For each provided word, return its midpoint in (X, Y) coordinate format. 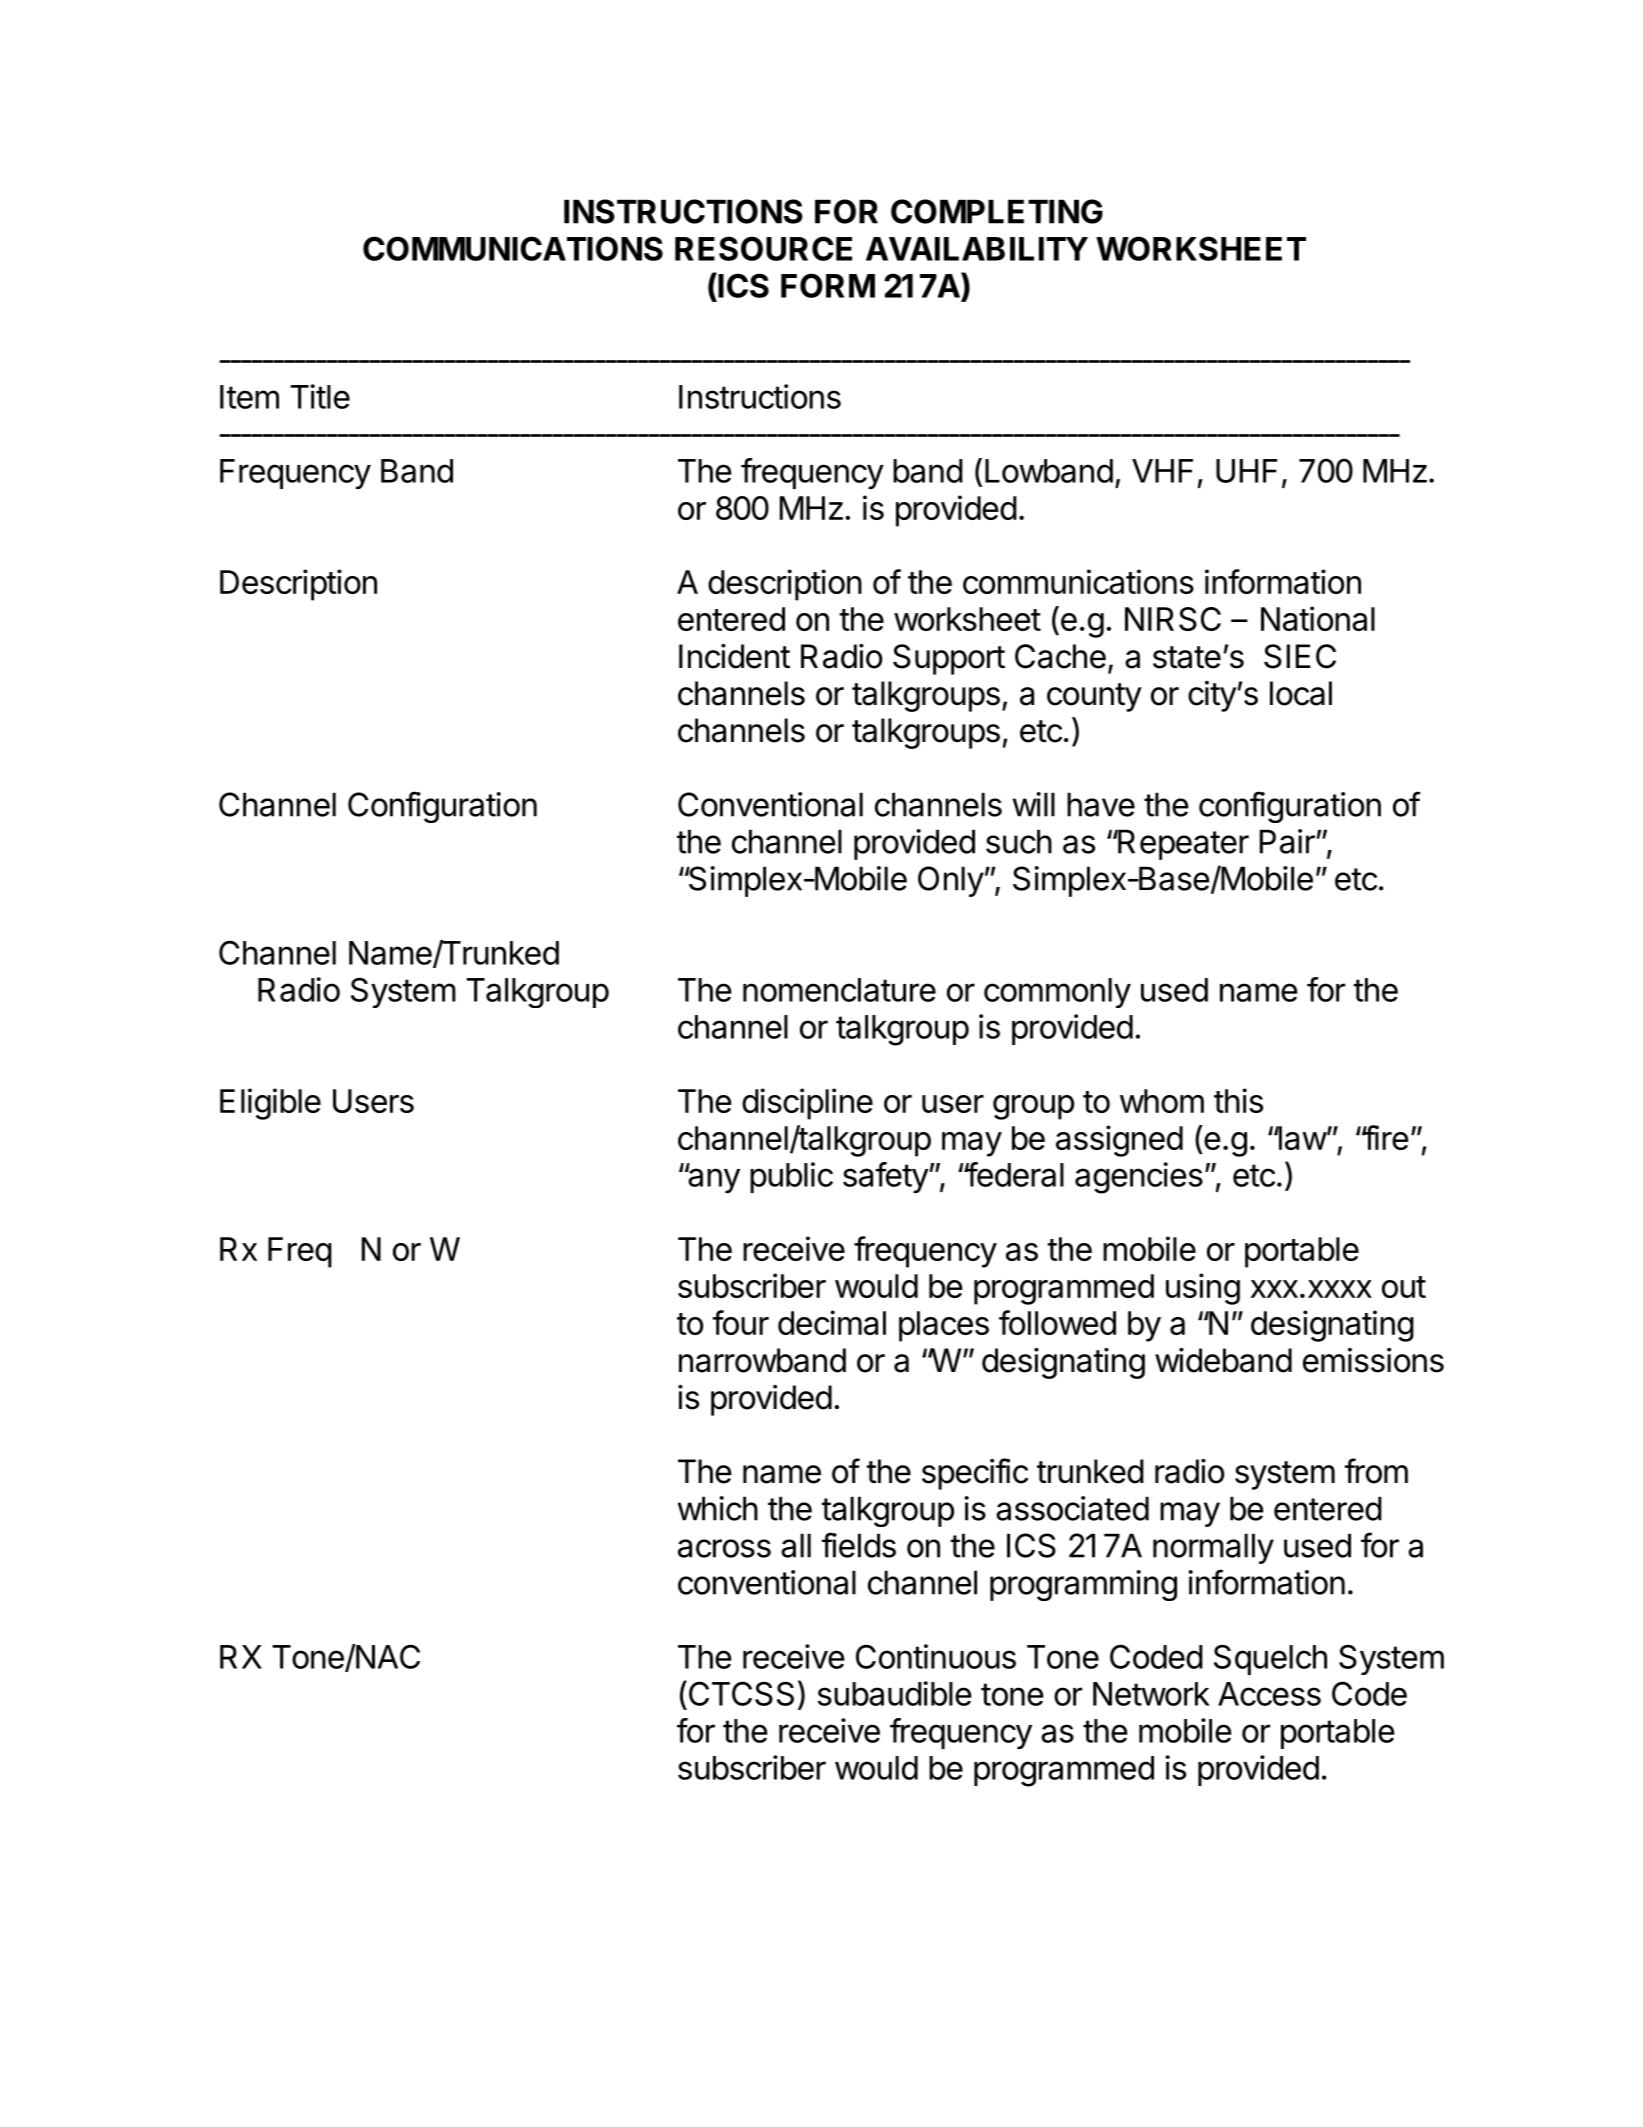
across (724, 1548)
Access (1269, 1694)
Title (320, 396)
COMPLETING (997, 211)
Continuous (936, 1656)
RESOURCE (763, 248)
